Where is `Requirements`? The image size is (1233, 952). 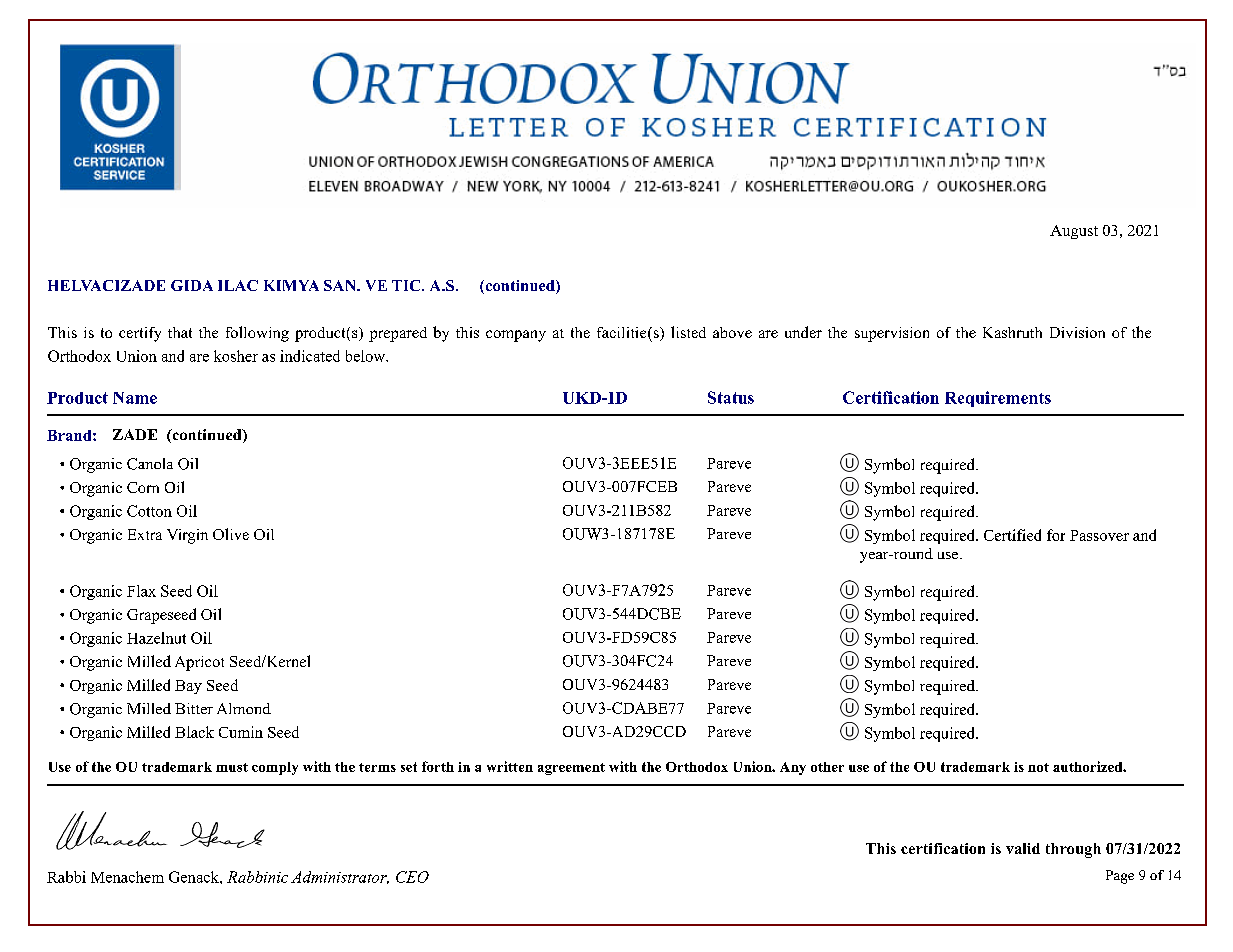 Requirements is located at coordinates (998, 399).
